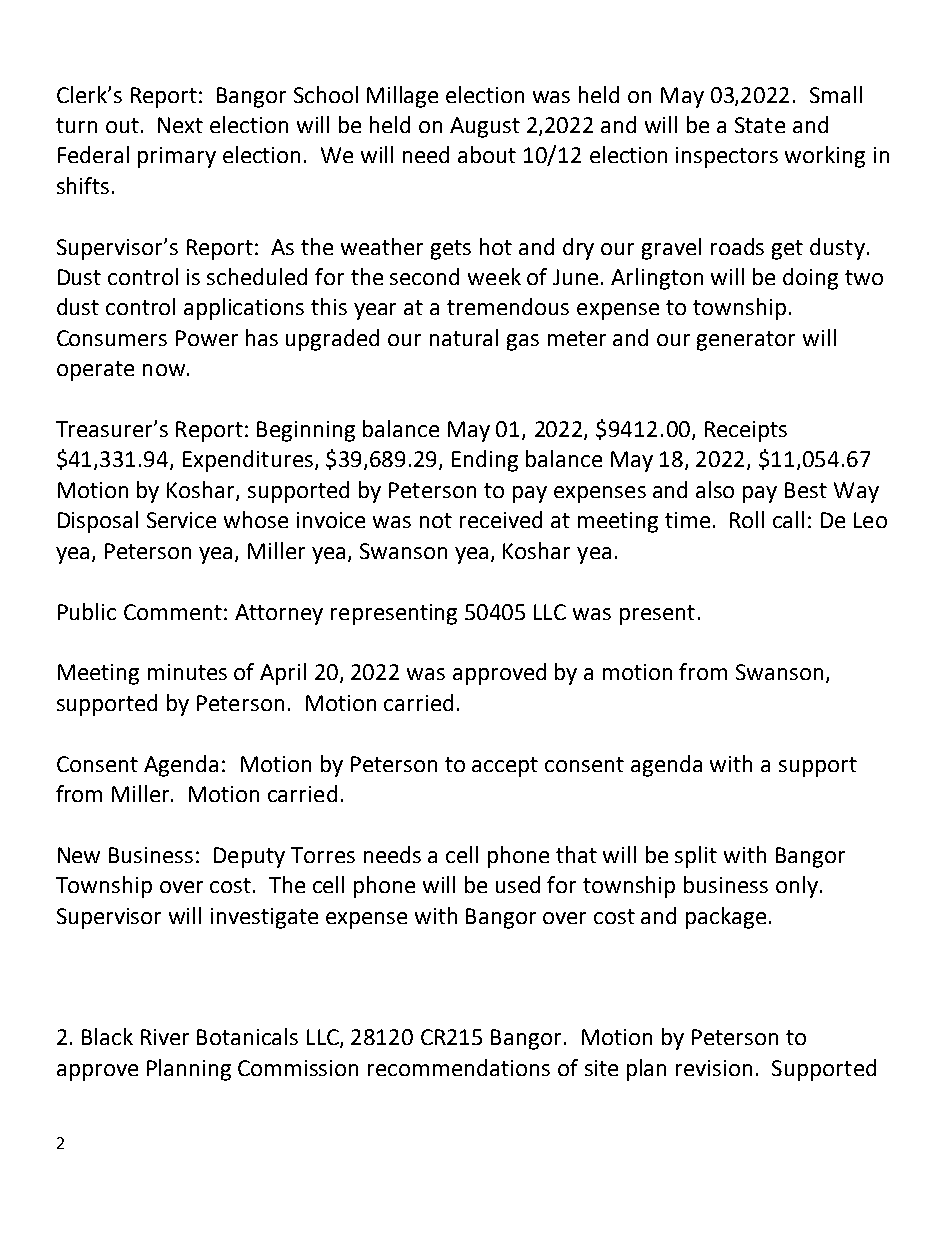 The height and width of the screenshot is (1233, 952). I want to click on Ending, so click(485, 461).
